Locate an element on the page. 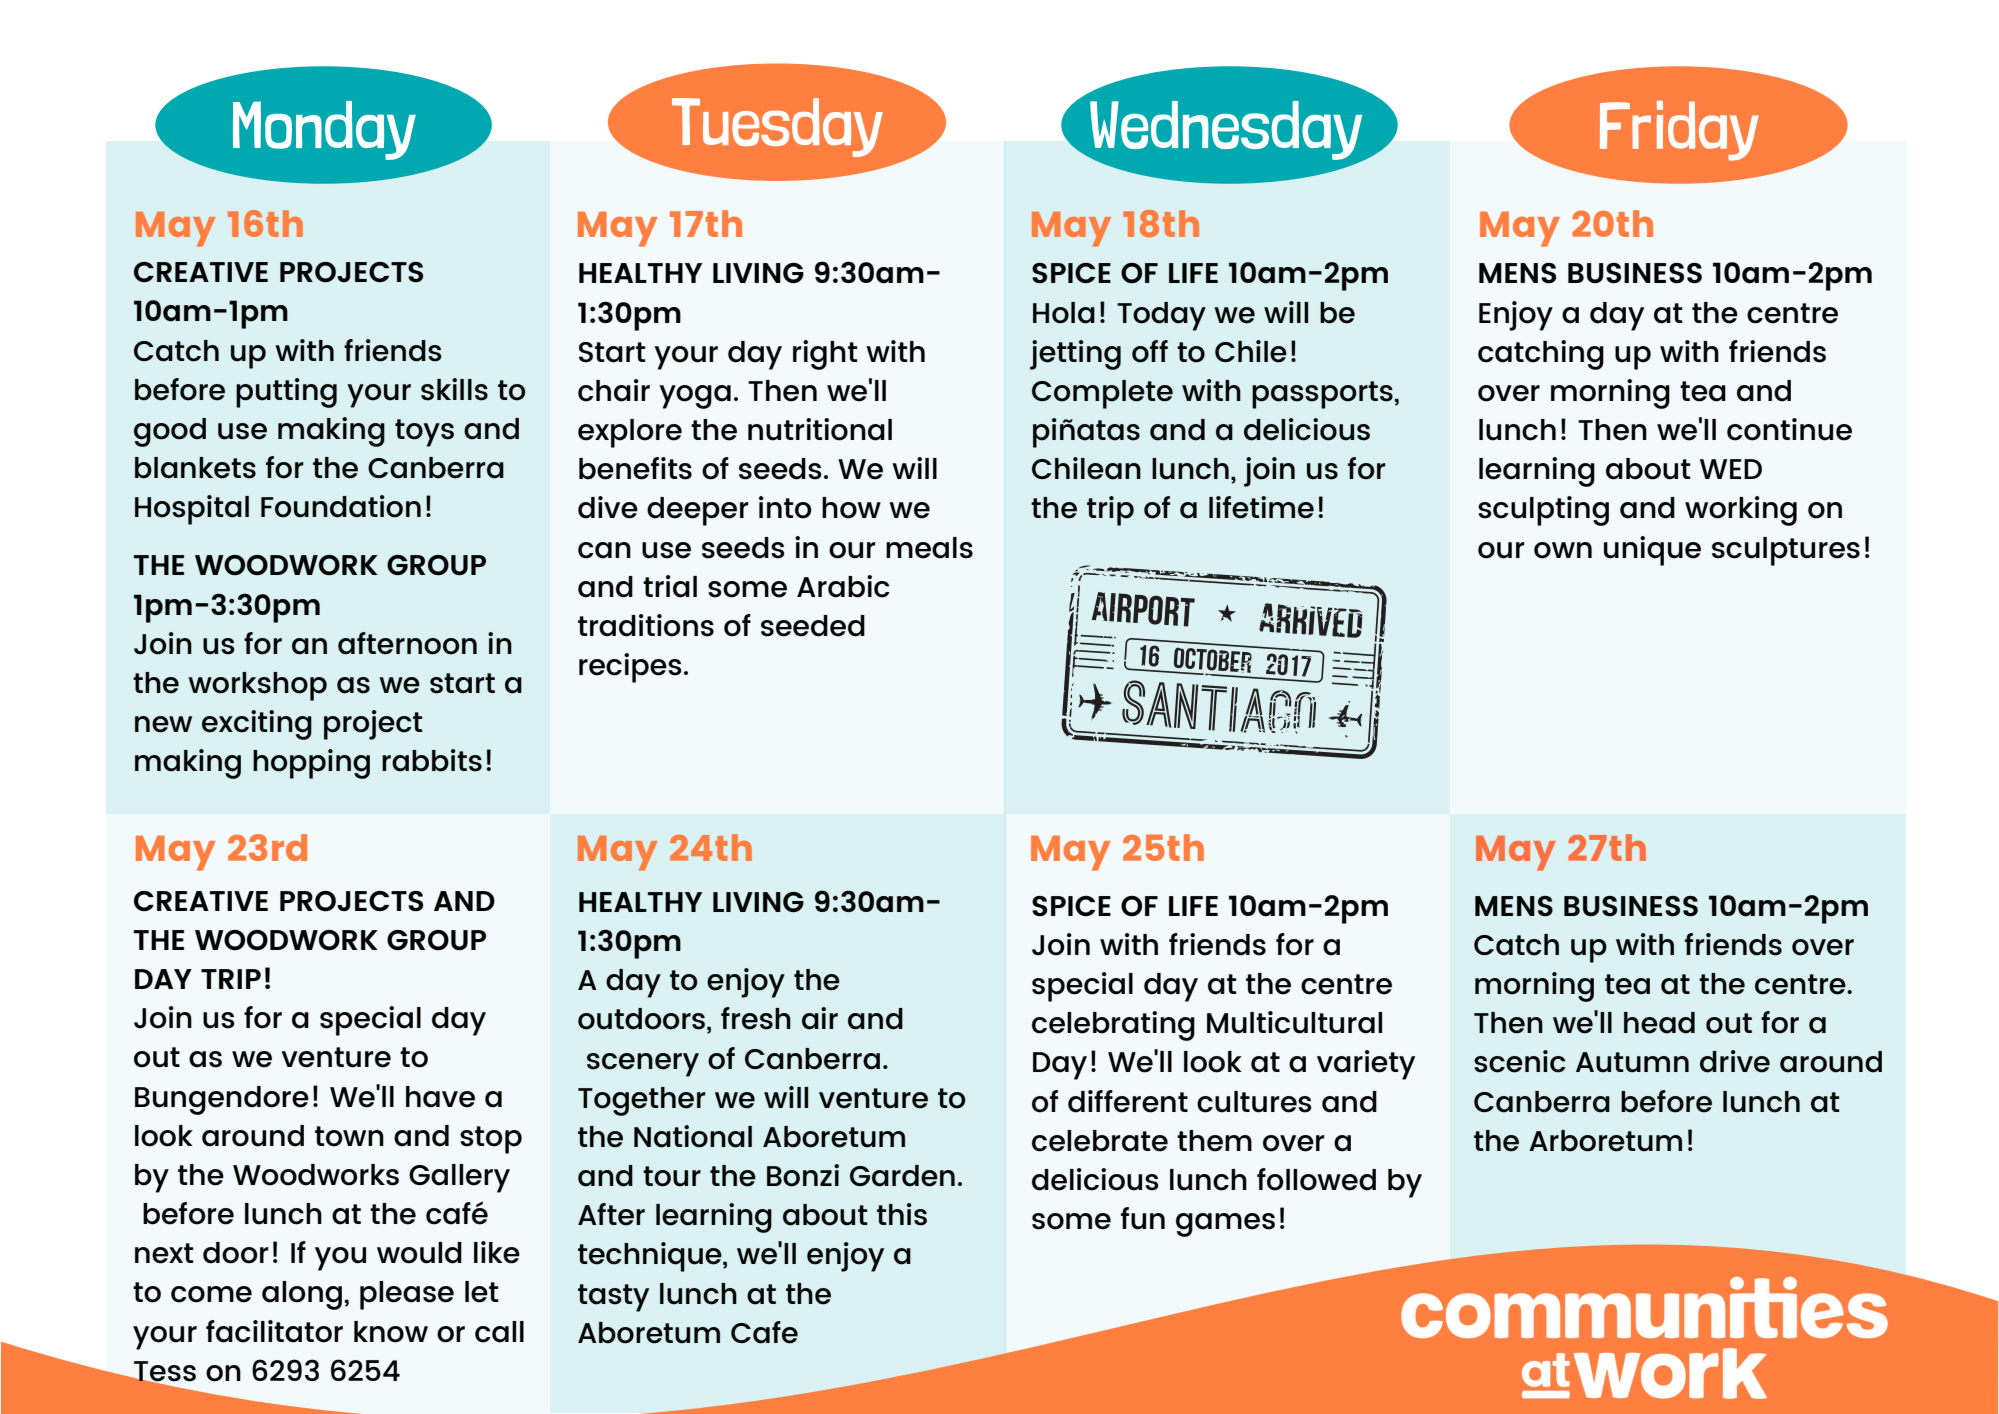 The width and height of the image is (1999, 1414). head is located at coordinates (1659, 1023).
